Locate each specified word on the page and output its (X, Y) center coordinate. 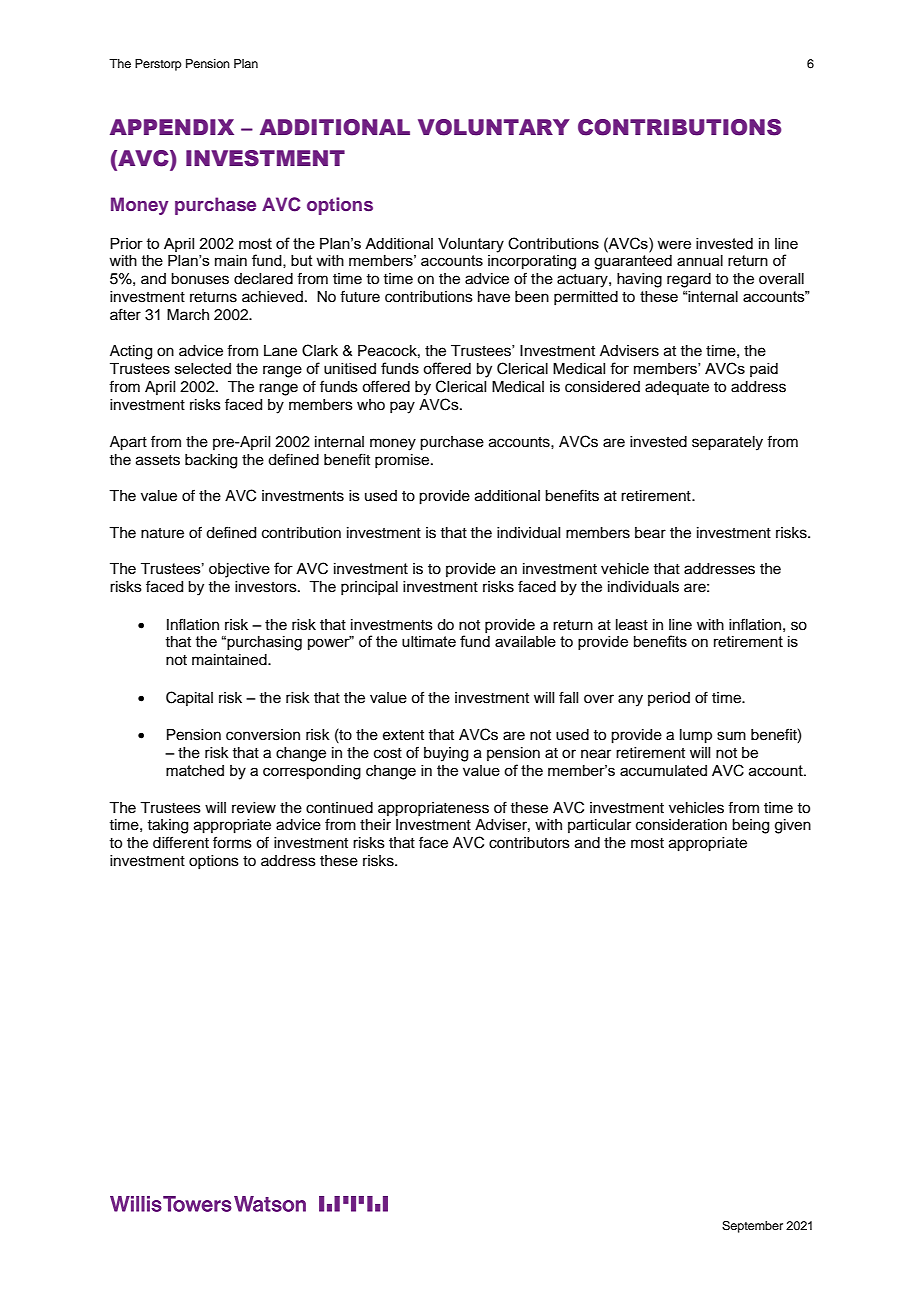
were (674, 244)
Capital (189, 698)
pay (402, 407)
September (752, 1227)
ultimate (429, 641)
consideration (681, 825)
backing (211, 461)
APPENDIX (172, 127)
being (750, 826)
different (181, 842)
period (669, 699)
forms (232, 842)
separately (727, 443)
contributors (529, 843)
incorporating (532, 262)
